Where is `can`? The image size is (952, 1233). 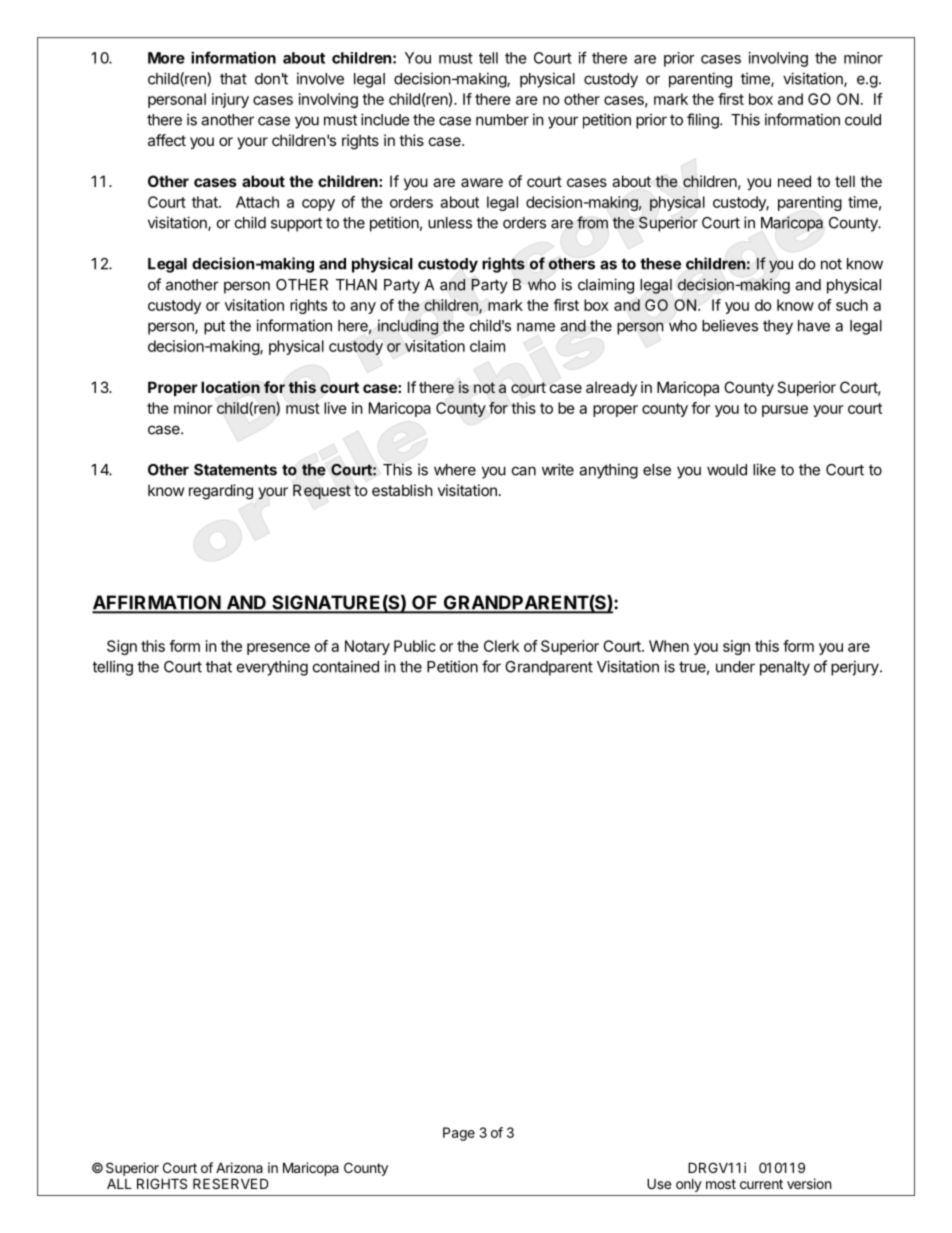
can is located at coordinates (524, 471).
